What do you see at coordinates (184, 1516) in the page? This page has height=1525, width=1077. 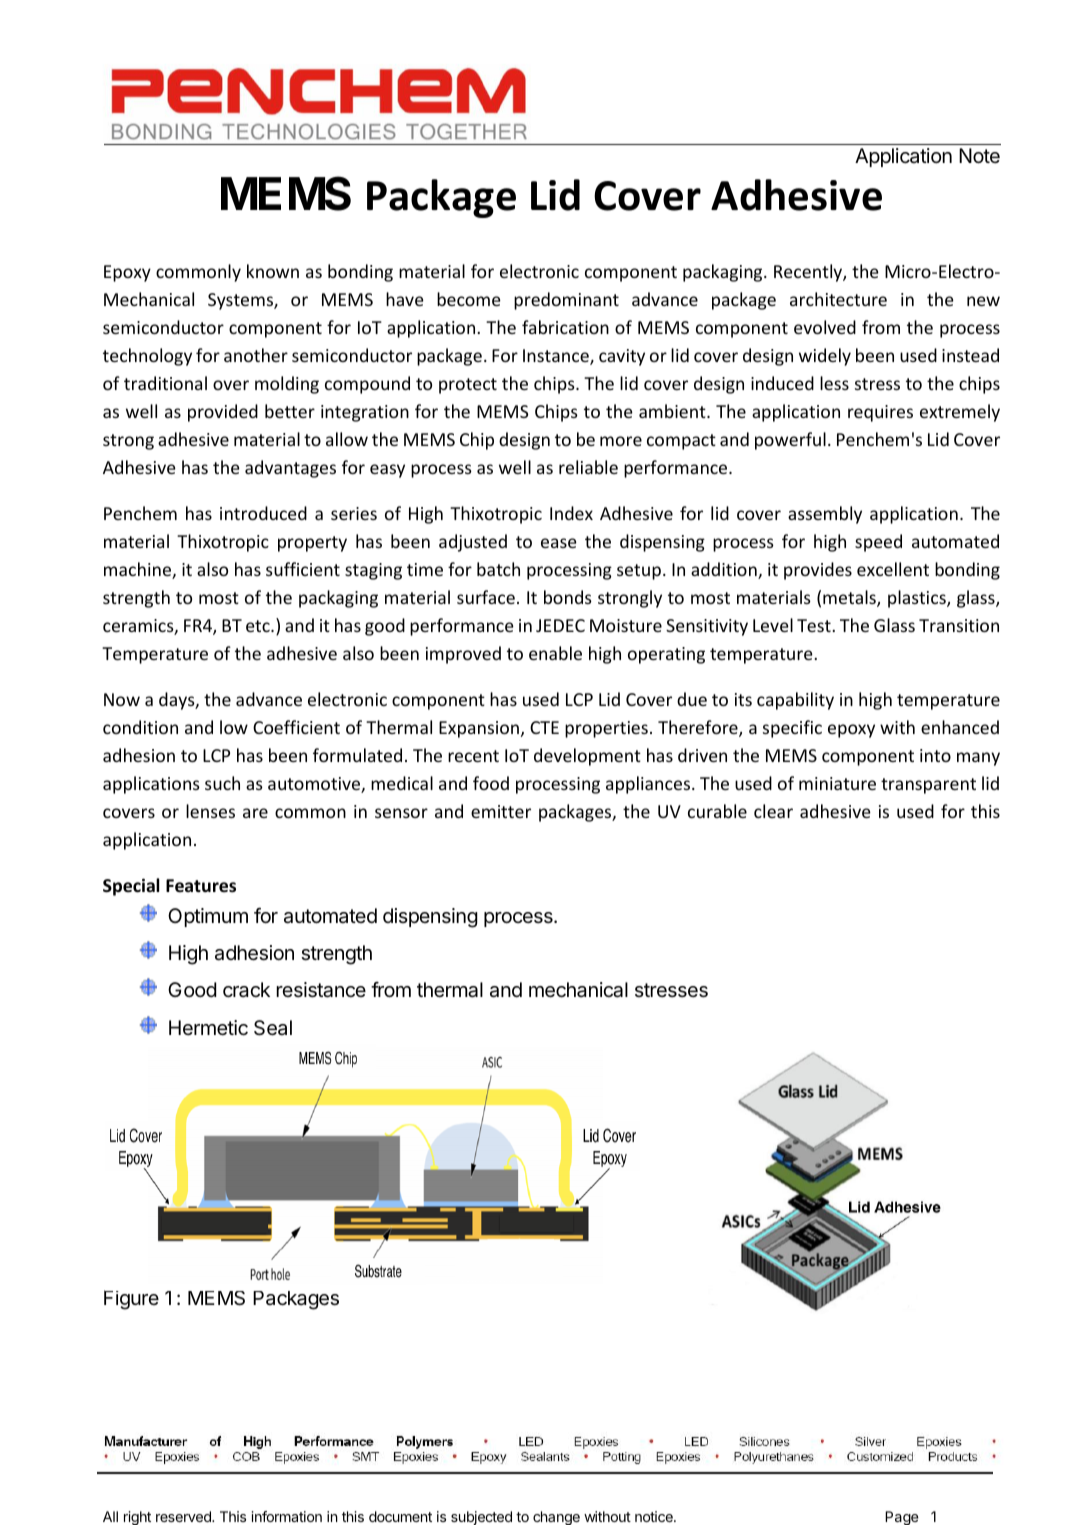 I see `reserved` at bounding box center [184, 1516].
